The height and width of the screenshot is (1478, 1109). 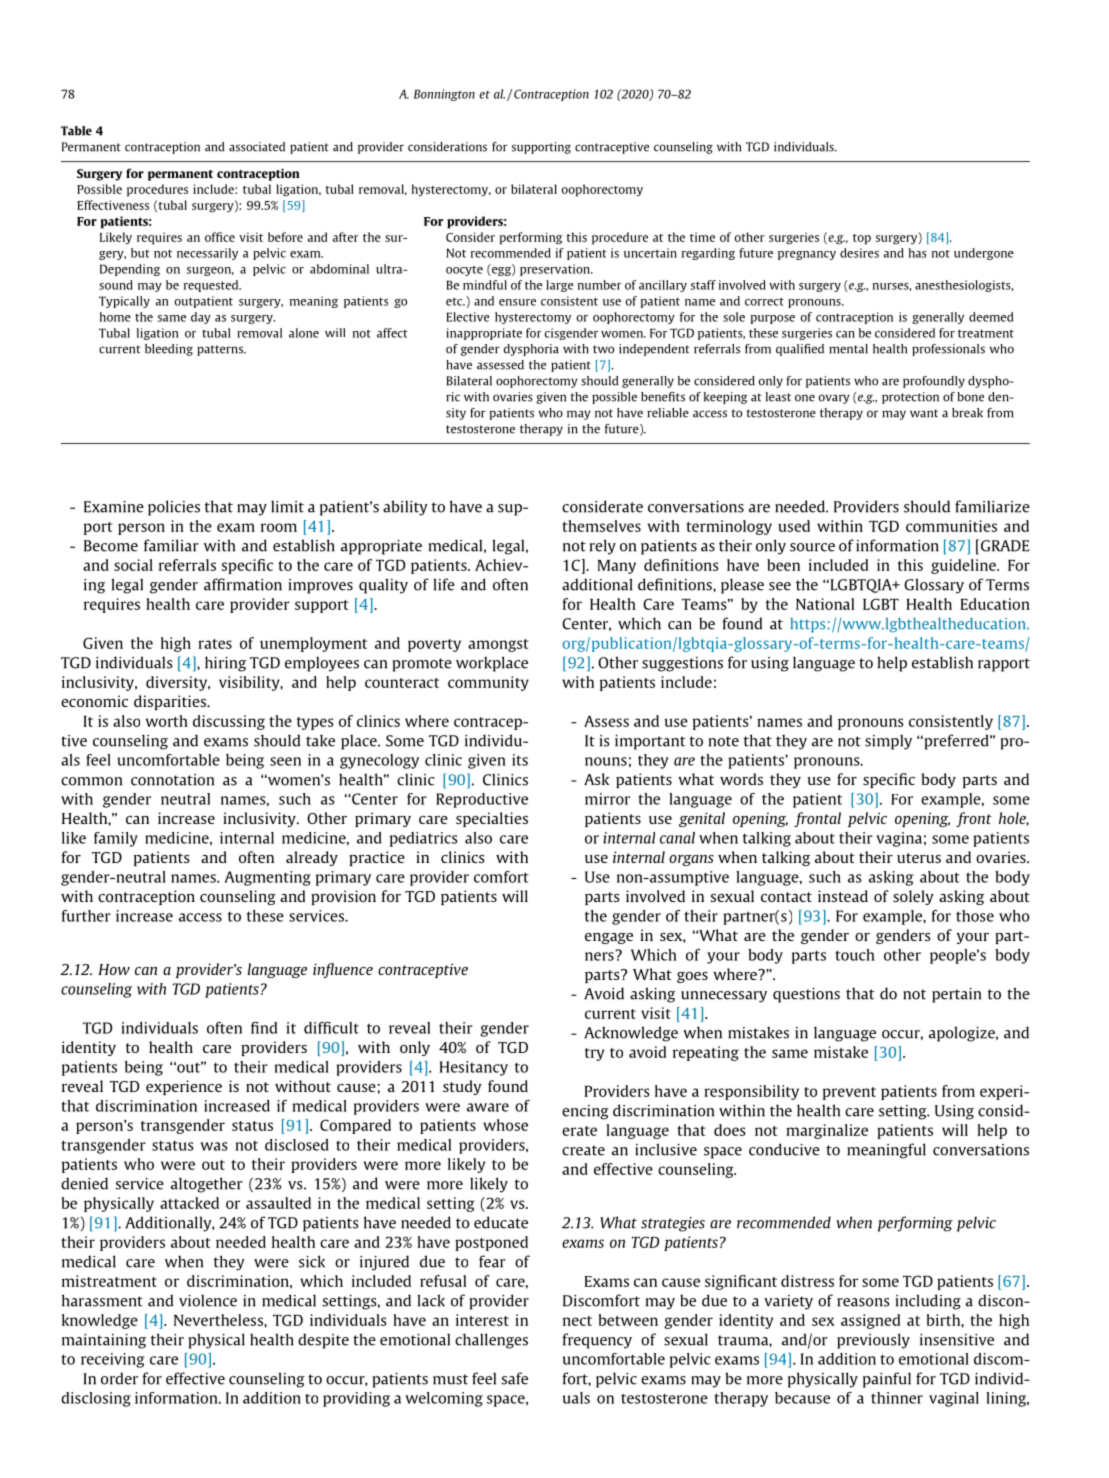 What do you see at coordinates (172, 780) in the screenshot?
I see `connotation` at bounding box center [172, 780].
